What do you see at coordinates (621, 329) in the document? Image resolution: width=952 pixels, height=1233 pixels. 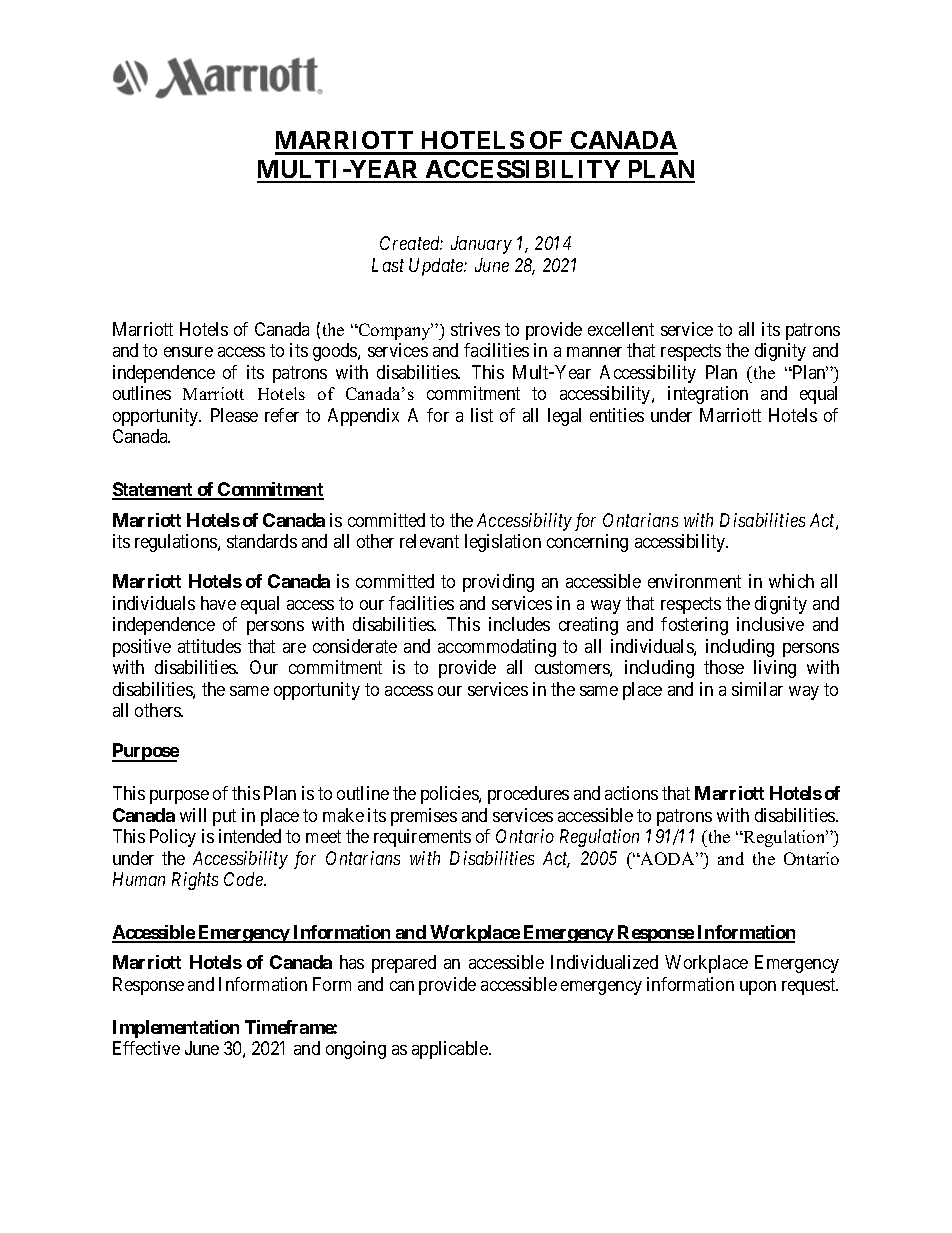 I see `excellent` at bounding box center [621, 329].
